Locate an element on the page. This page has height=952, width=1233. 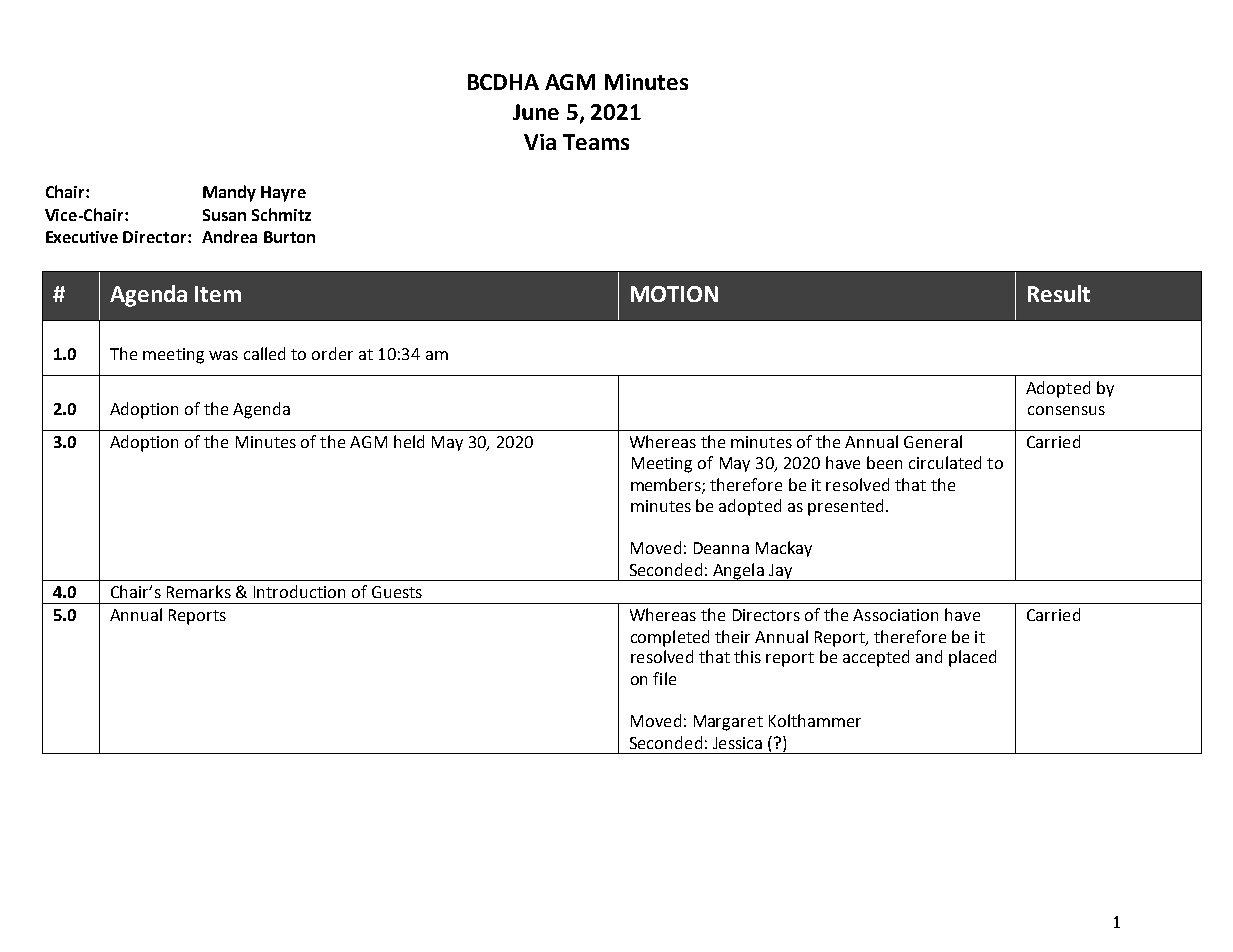
was is located at coordinates (223, 355).
